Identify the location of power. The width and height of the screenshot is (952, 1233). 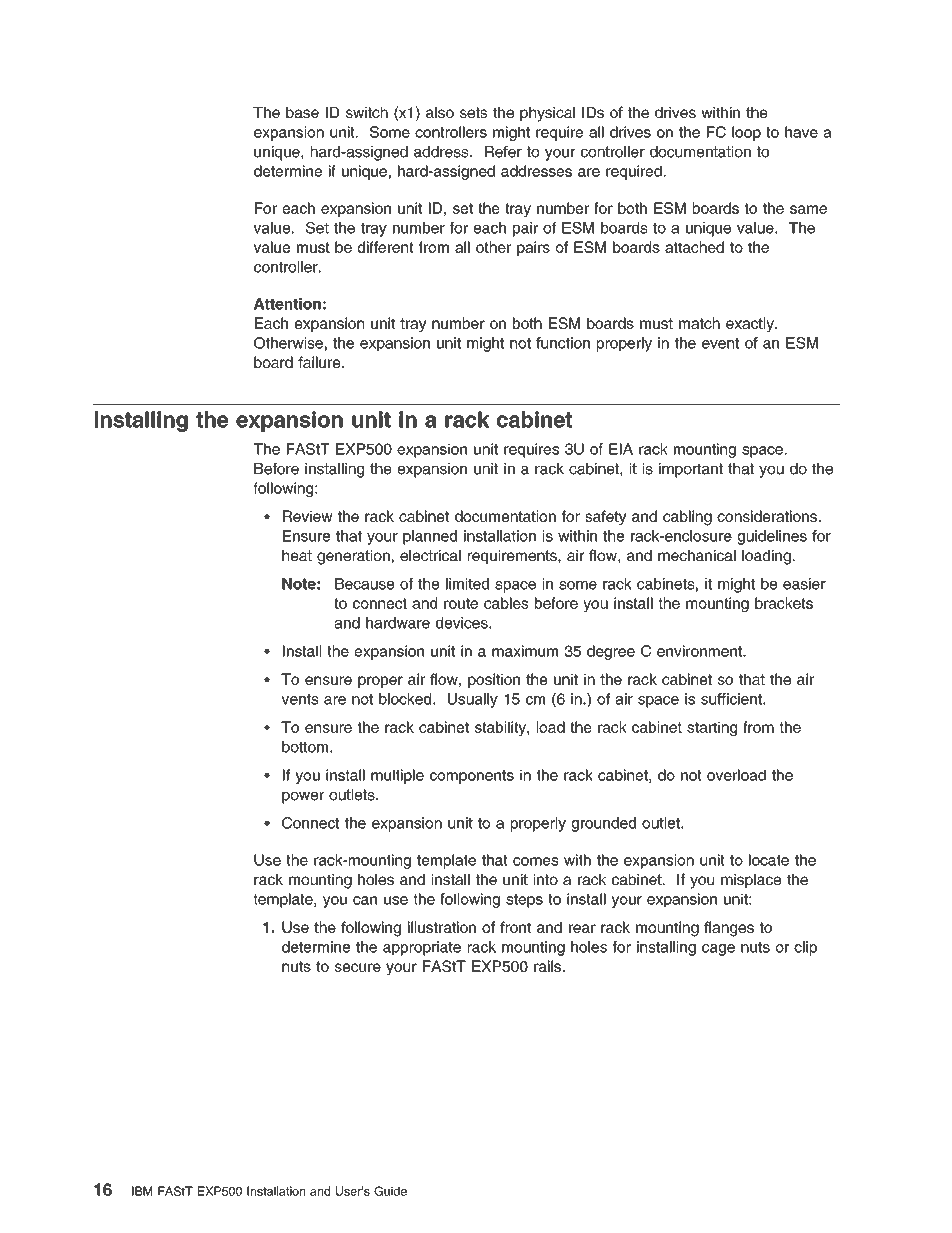
(303, 797).
